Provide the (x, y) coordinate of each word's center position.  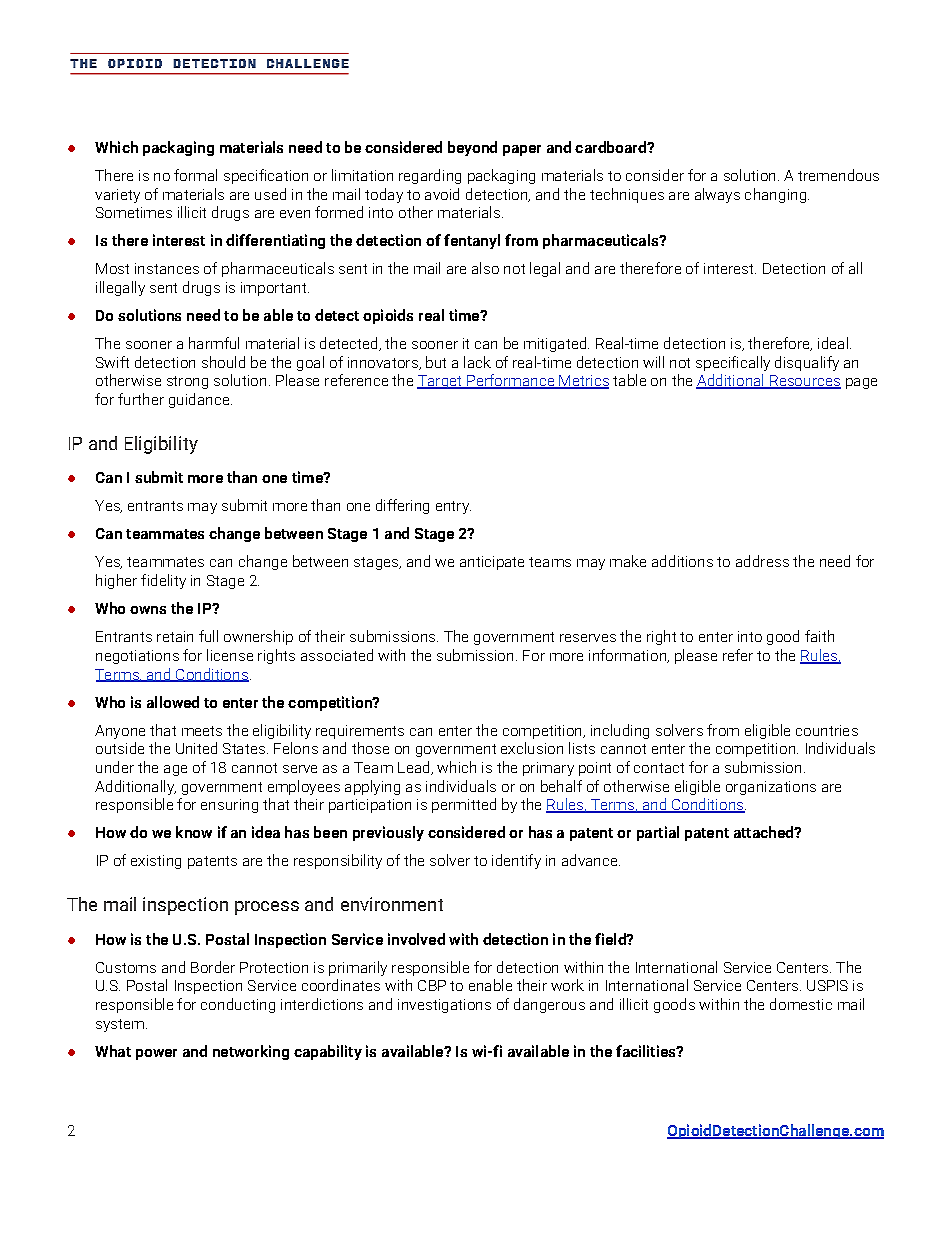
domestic (801, 1004)
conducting (238, 1005)
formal (195, 175)
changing (775, 195)
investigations (444, 1006)
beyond (472, 148)
